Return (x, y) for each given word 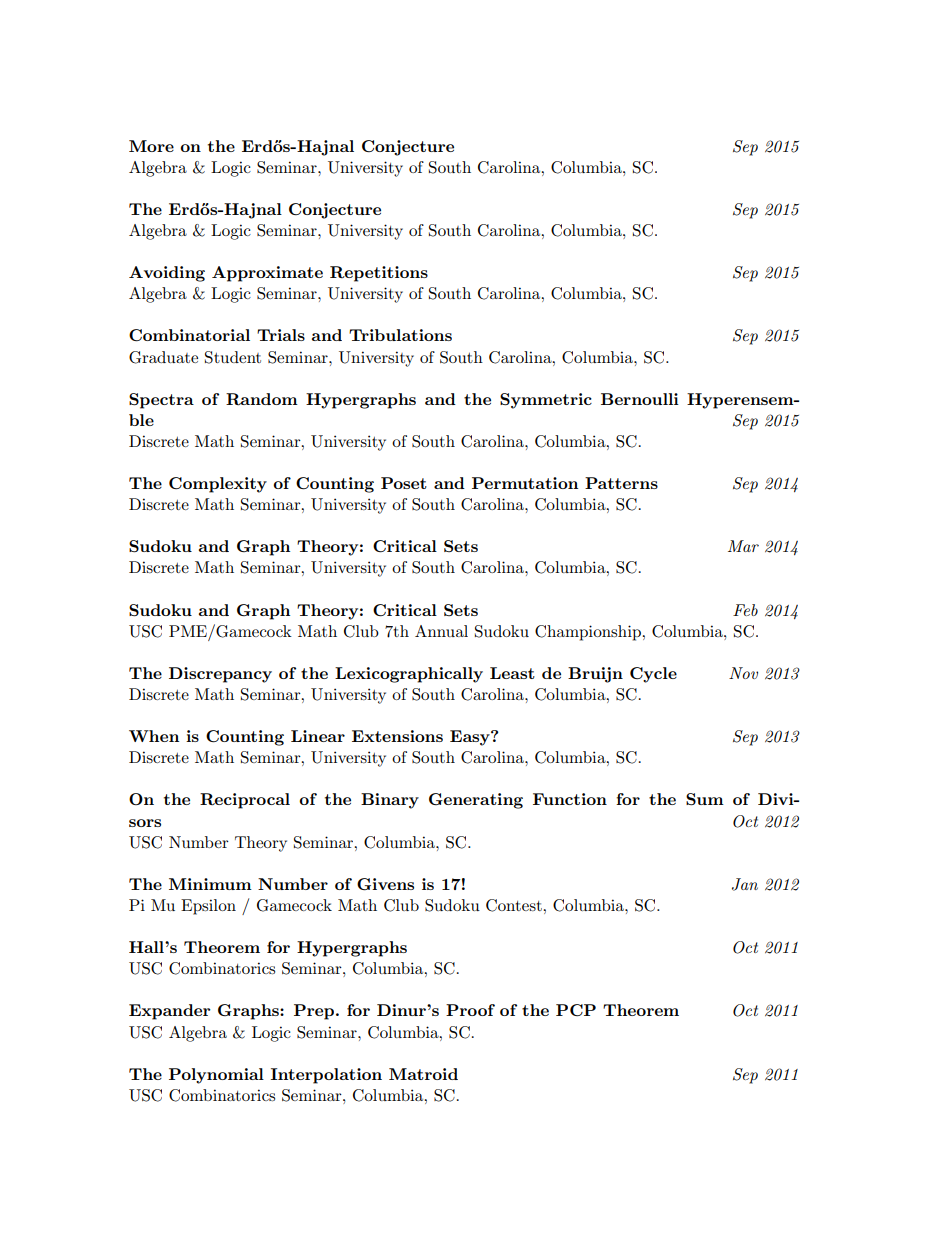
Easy (471, 738)
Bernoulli (640, 399)
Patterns (621, 483)
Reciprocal (245, 801)
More (151, 146)
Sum (705, 799)
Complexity (218, 485)
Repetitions (379, 274)
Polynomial (216, 1076)
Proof (470, 1010)
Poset (404, 483)
